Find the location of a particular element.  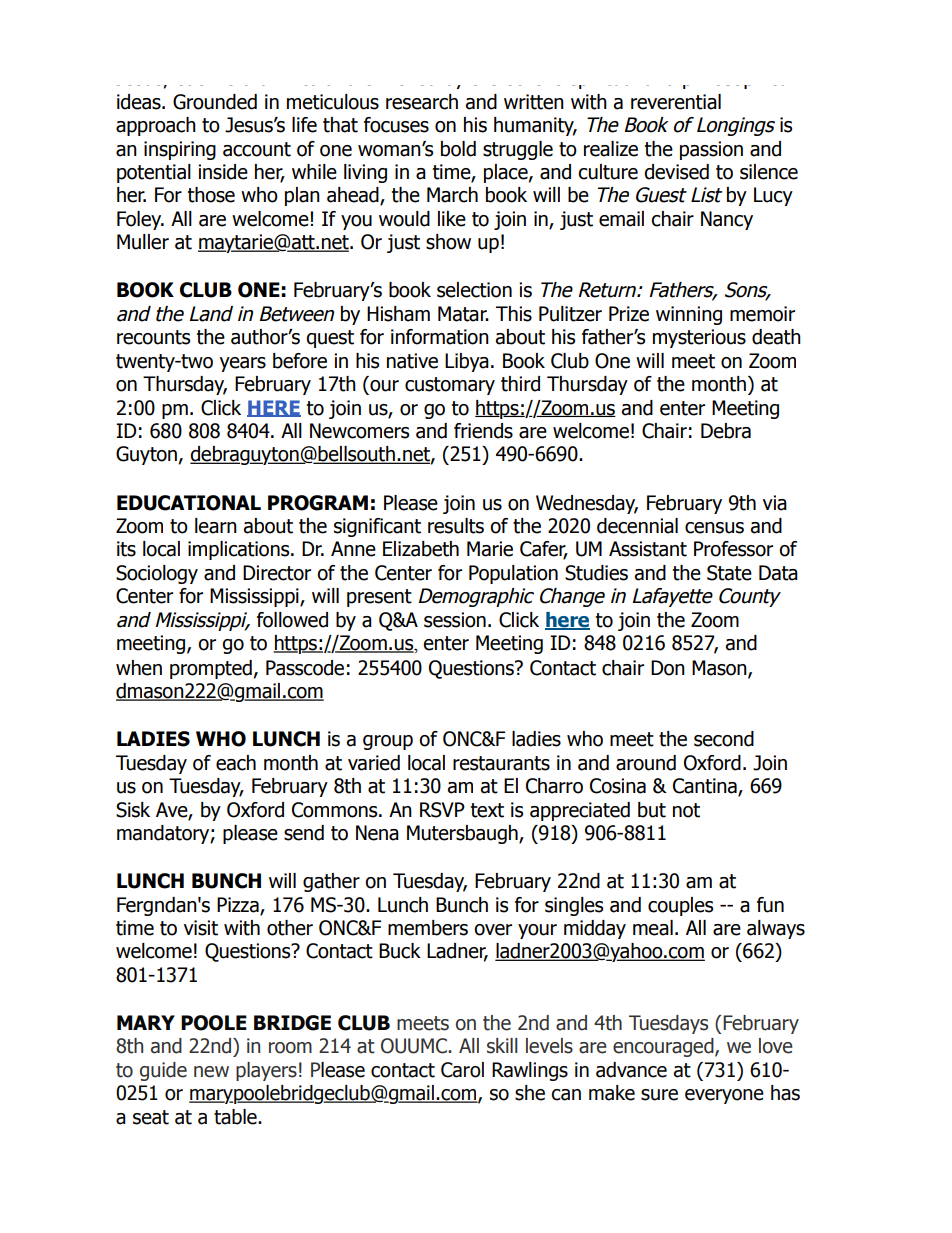

guide is located at coordinates (163, 1071).
